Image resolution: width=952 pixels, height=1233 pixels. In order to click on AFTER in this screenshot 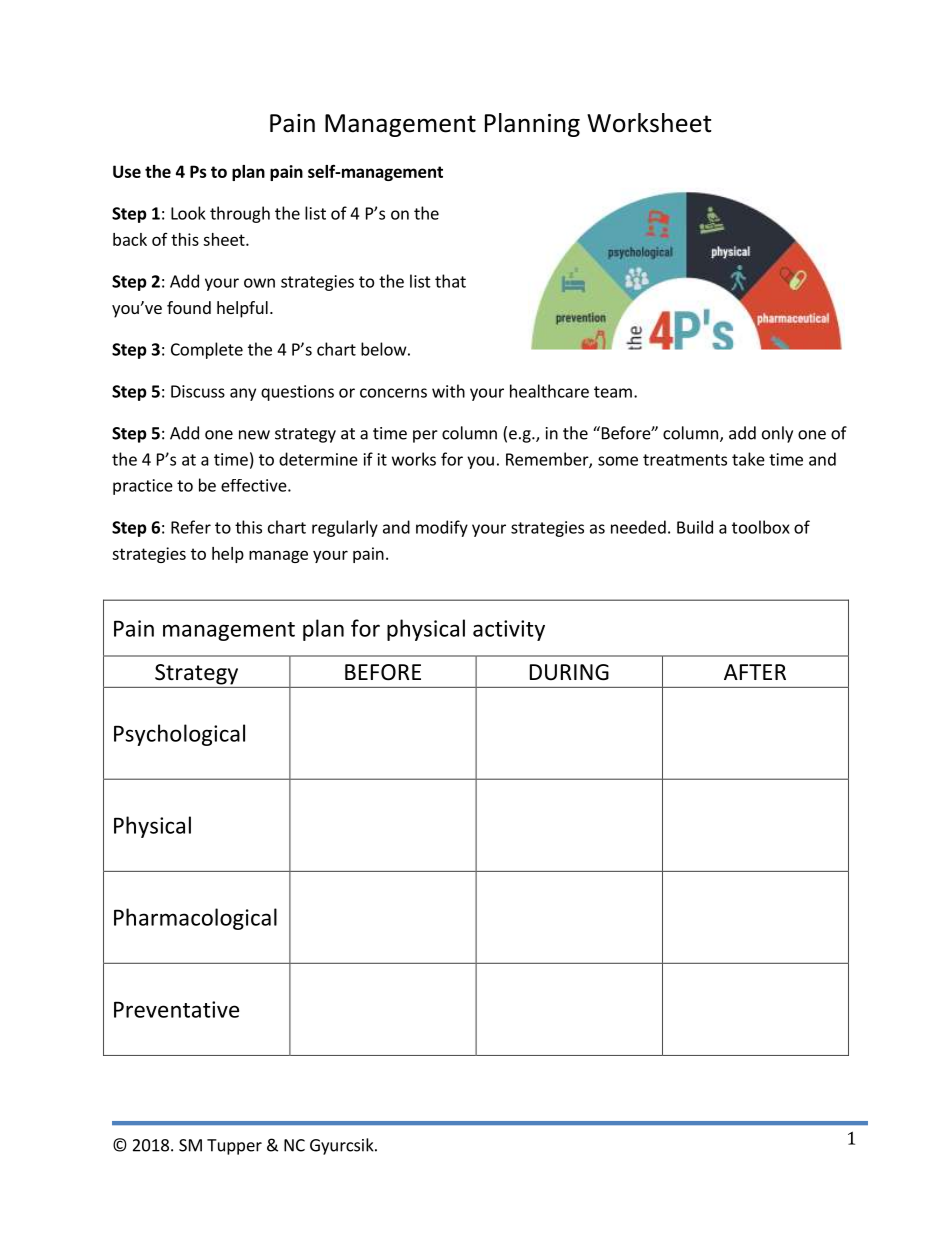, I will do `click(755, 672)`.
